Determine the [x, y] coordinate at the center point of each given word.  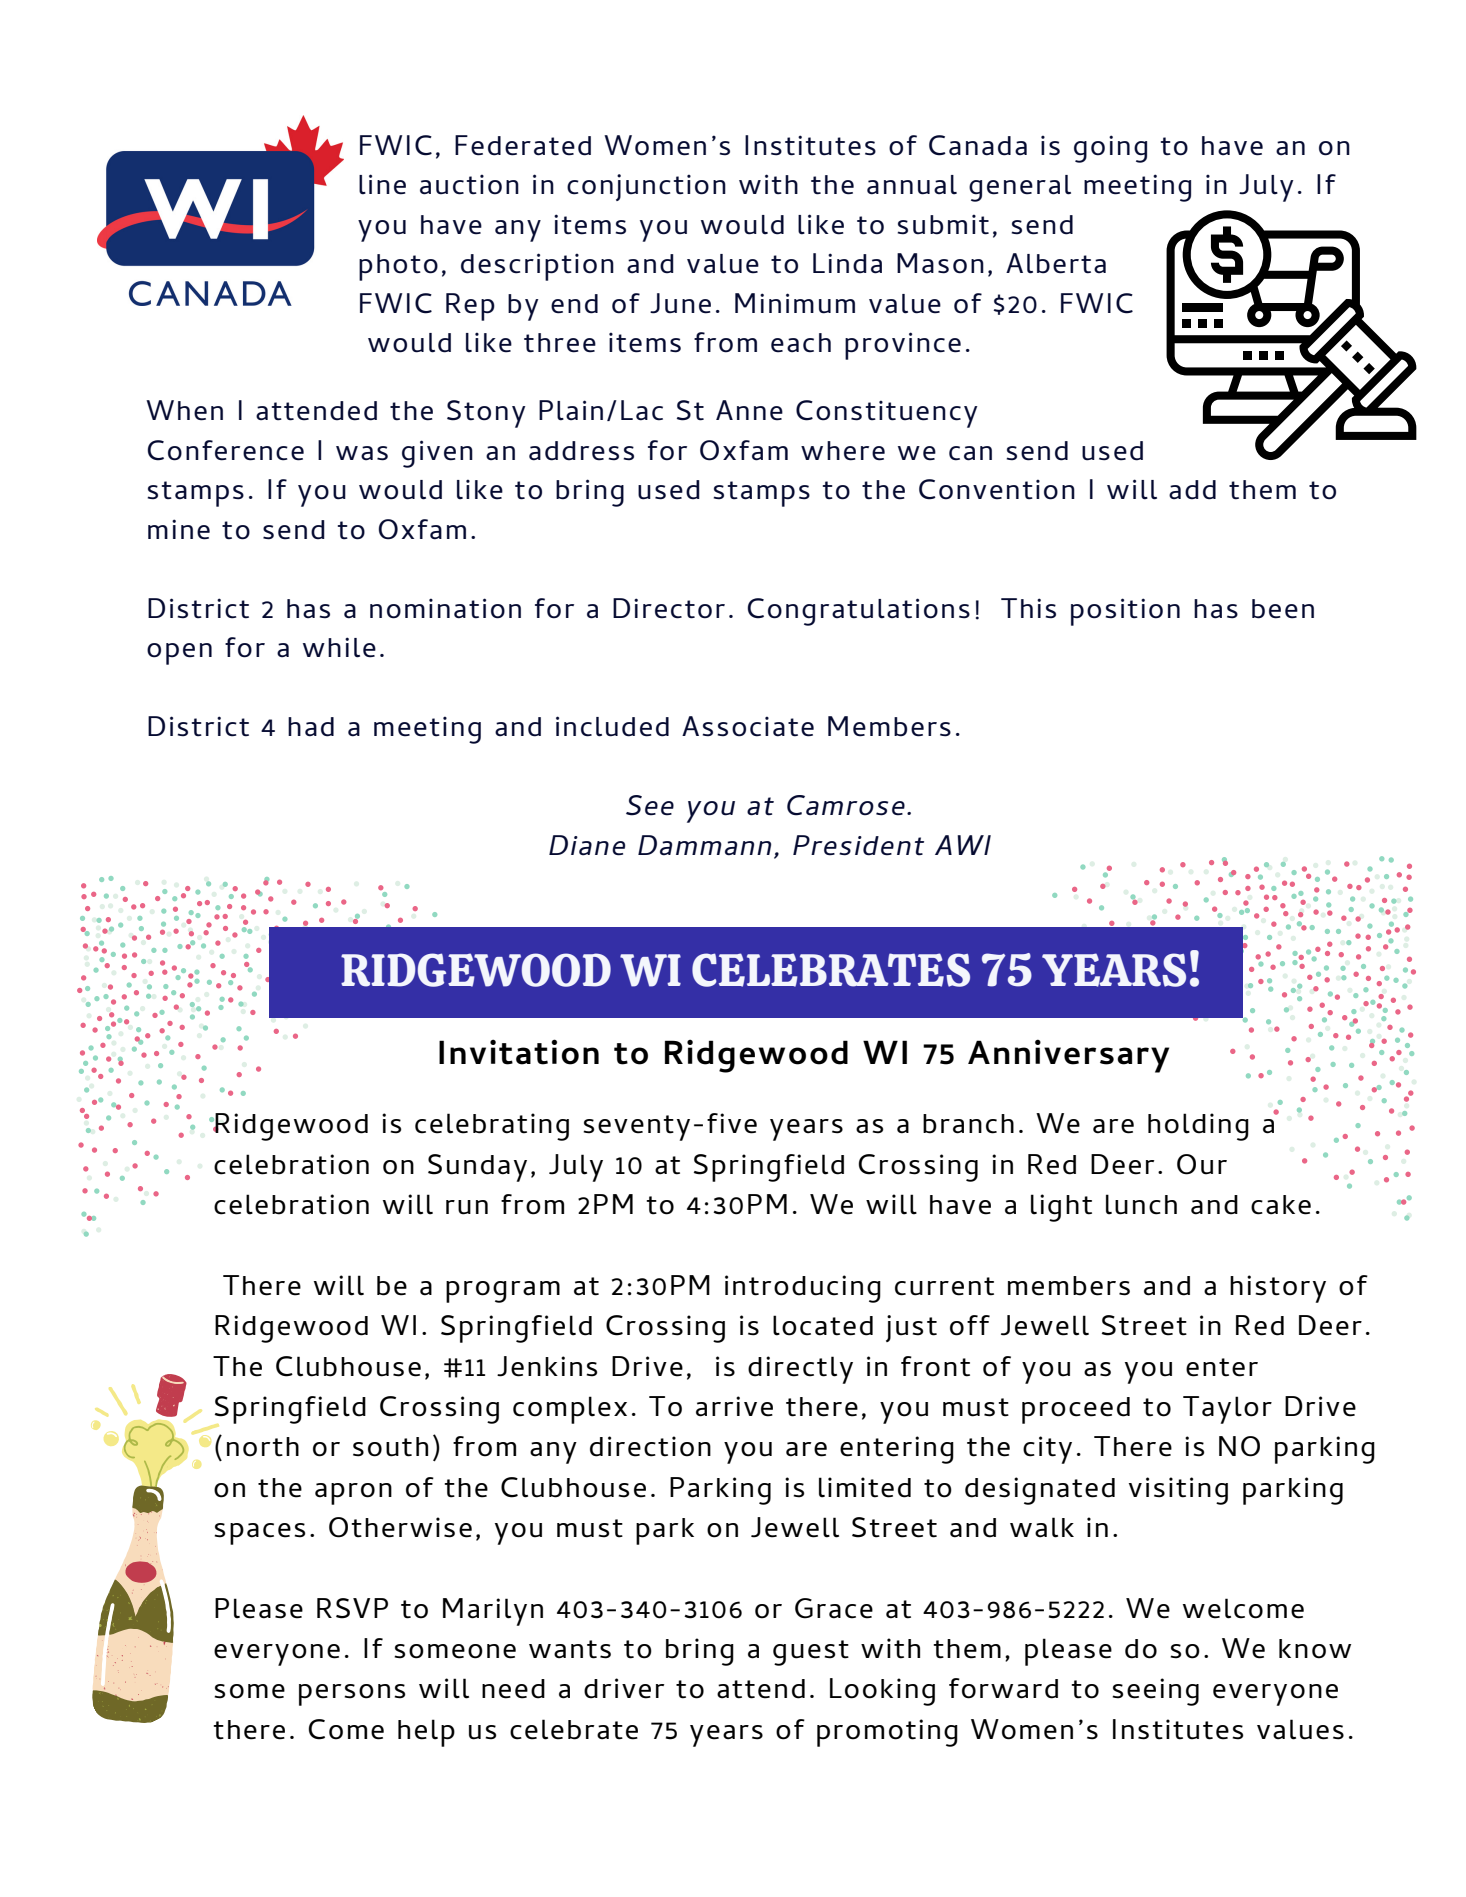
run [467, 1207]
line [382, 184]
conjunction [646, 187]
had [311, 727]
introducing [803, 1289]
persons [352, 1695]
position [1125, 612]
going [1110, 149]
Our [1202, 1164]
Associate [748, 726]
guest [811, 1653]
